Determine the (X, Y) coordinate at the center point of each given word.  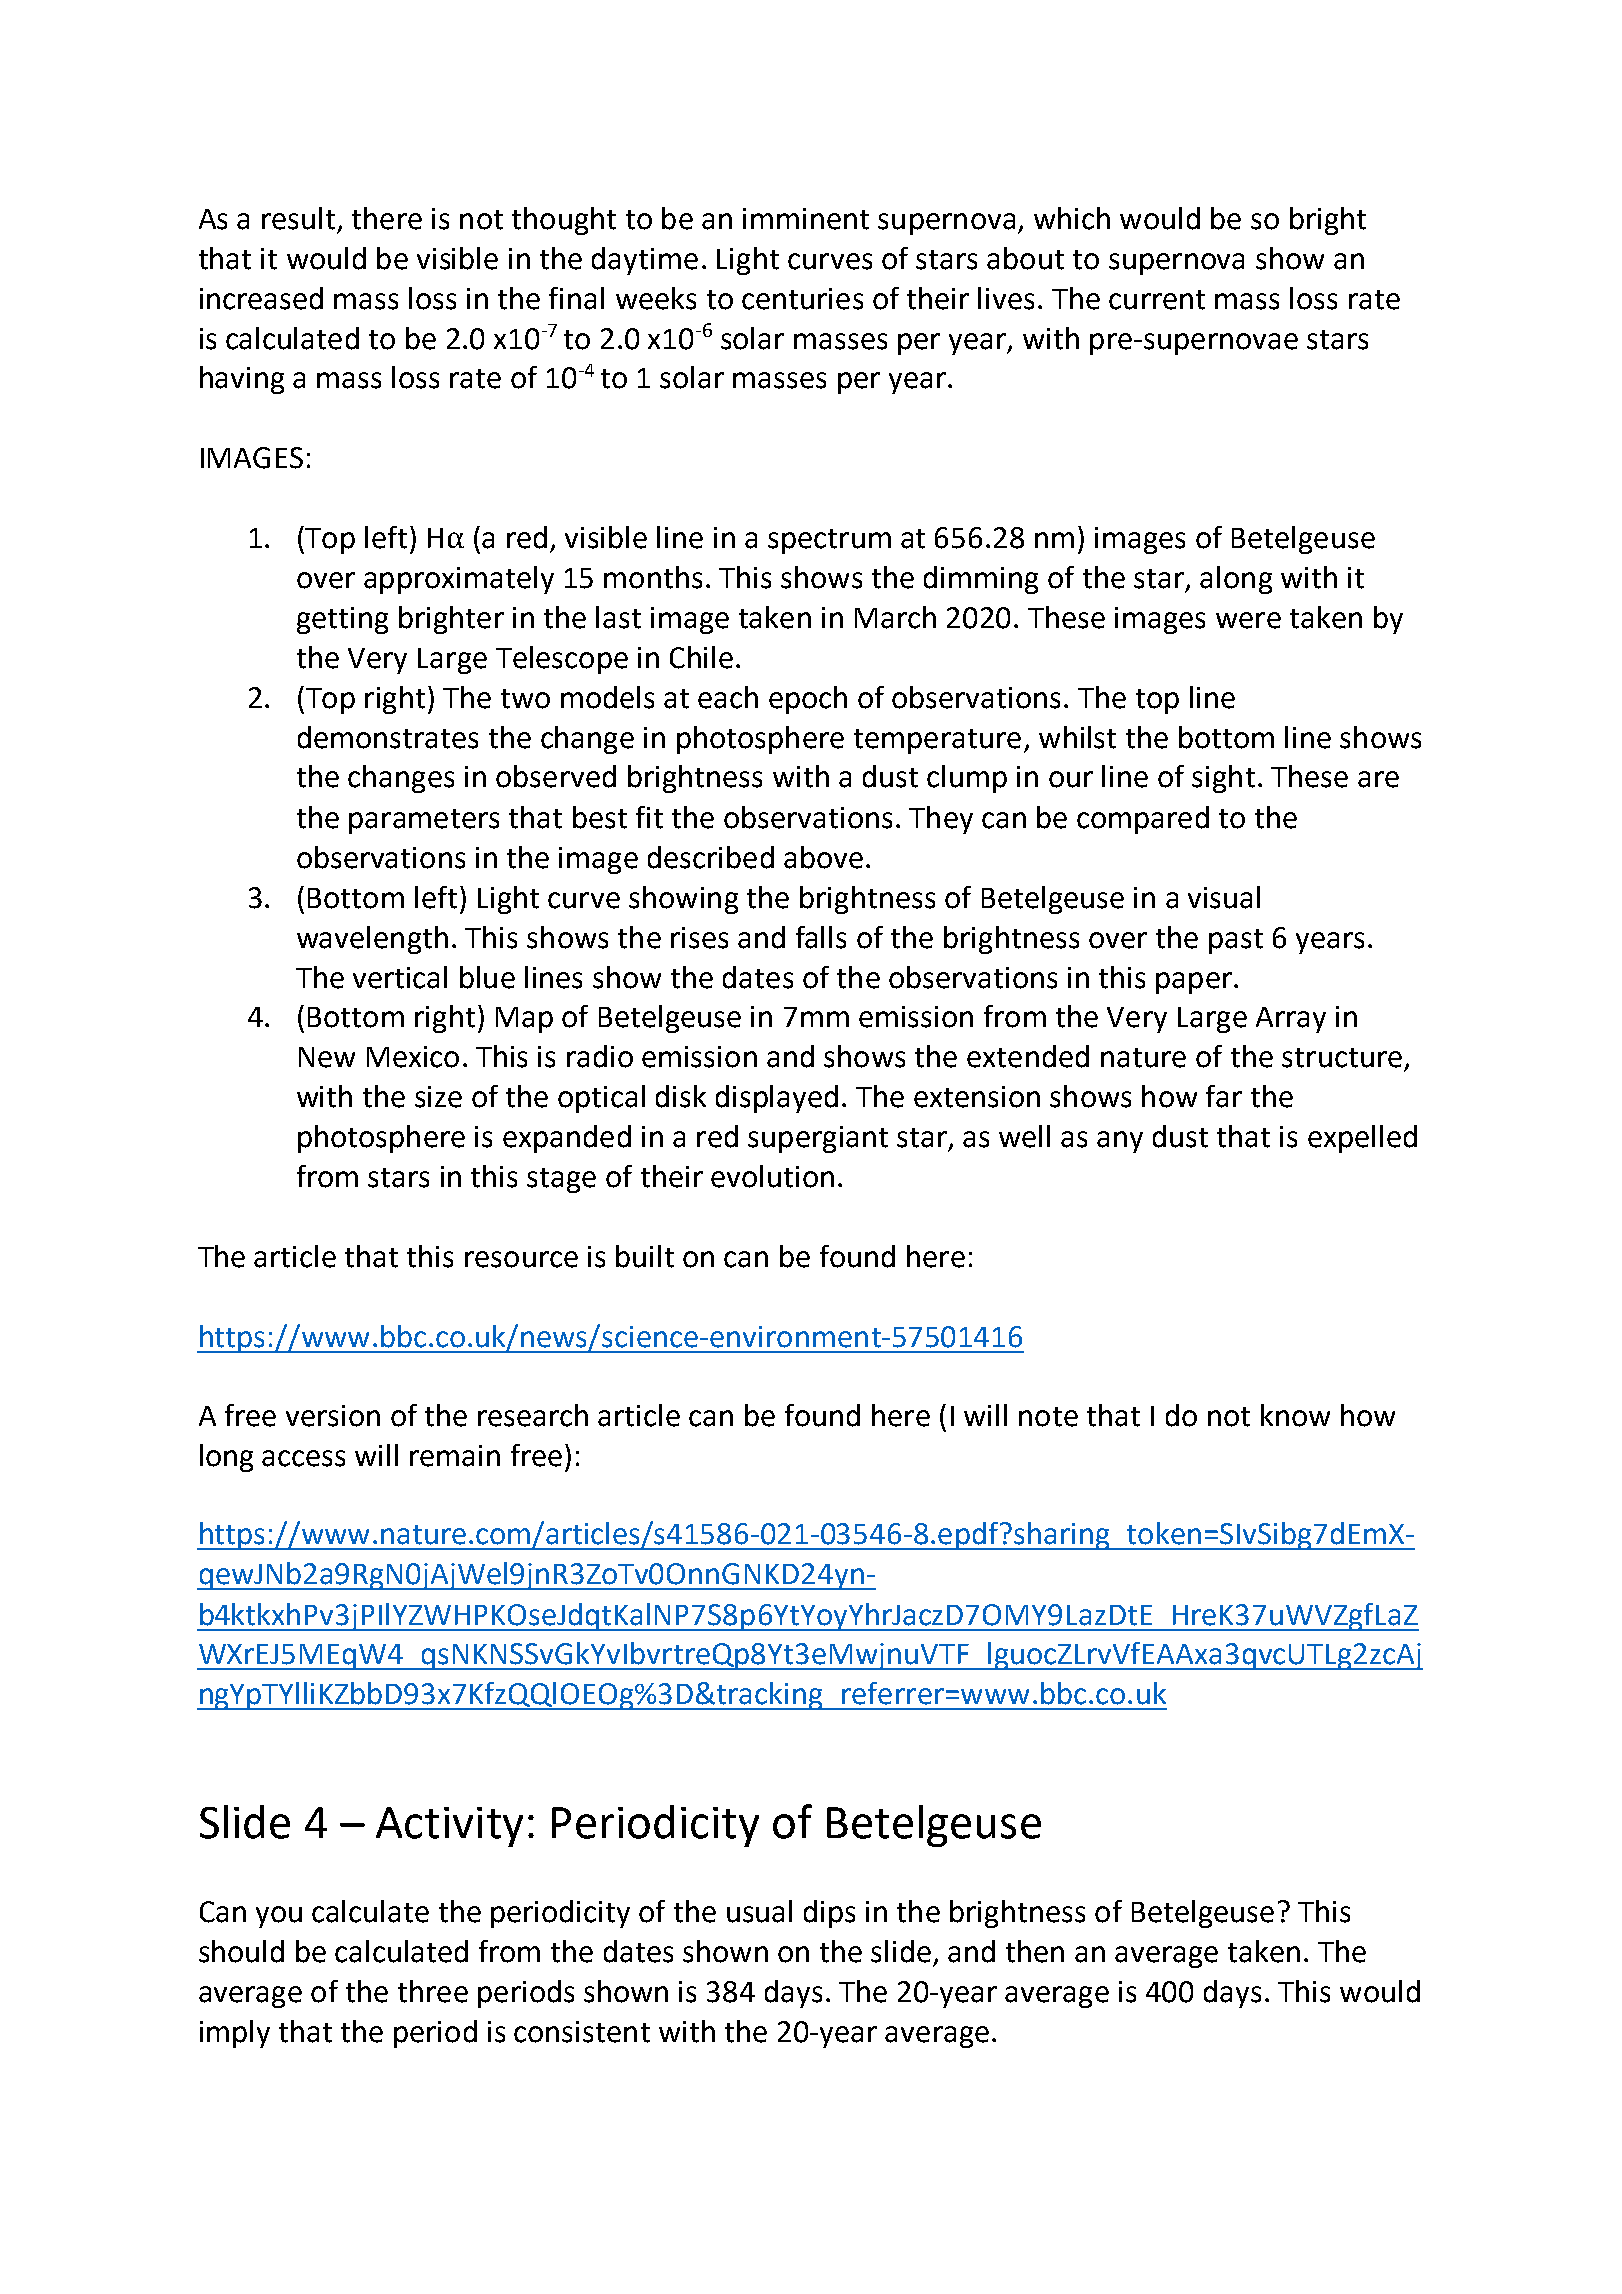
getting (342, 620)
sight (1223, 779)
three (433, 1991)
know (1295, 1415)
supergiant (818, 1139)
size (438, 1097)
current (1157, 300)
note (1048, 1417)
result (298, 218)
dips (829, 1914)
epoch (808, 700)
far (1224, 1096)
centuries (802, 299)
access (303, 1458)
